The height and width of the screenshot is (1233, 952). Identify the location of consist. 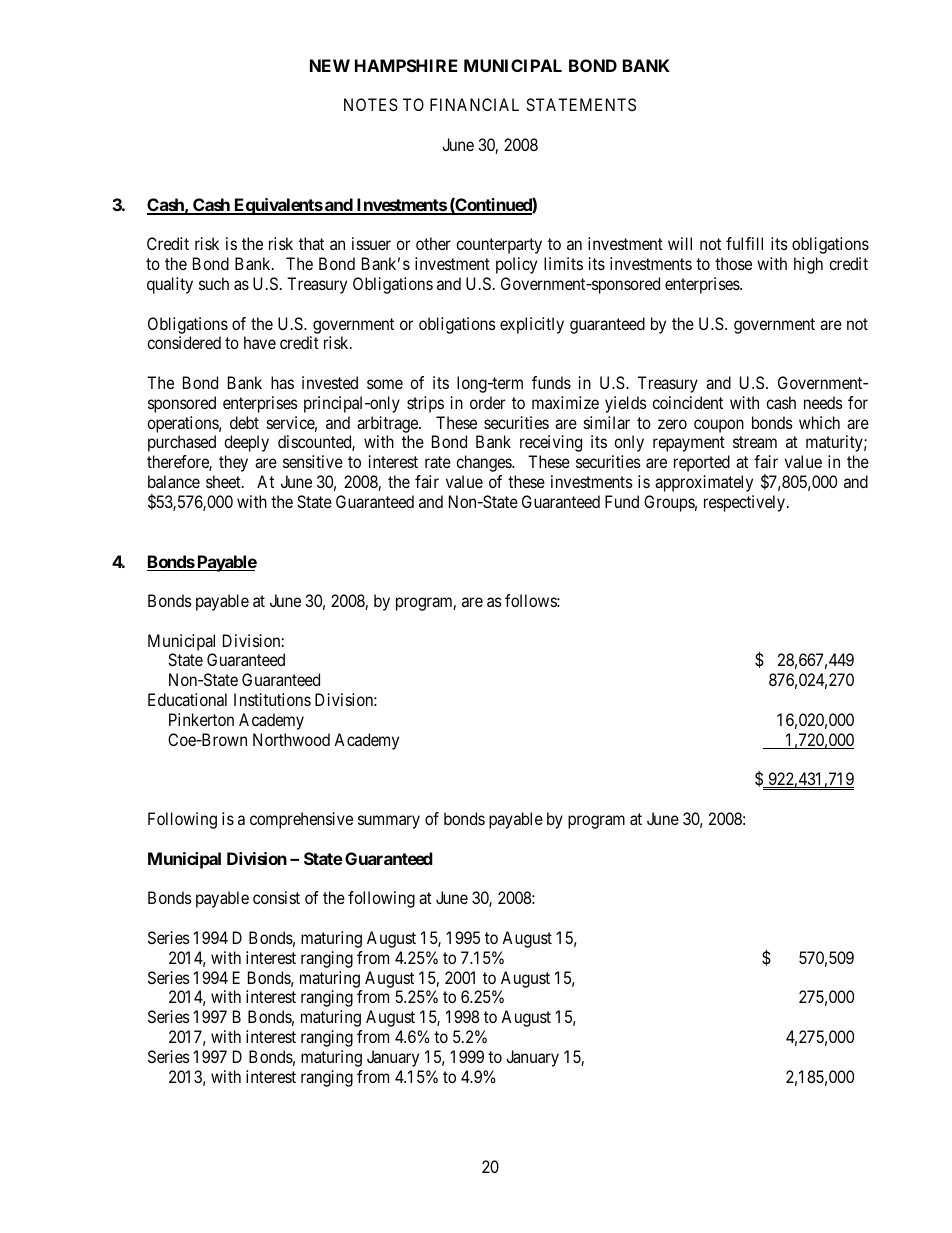
(276, 897).
